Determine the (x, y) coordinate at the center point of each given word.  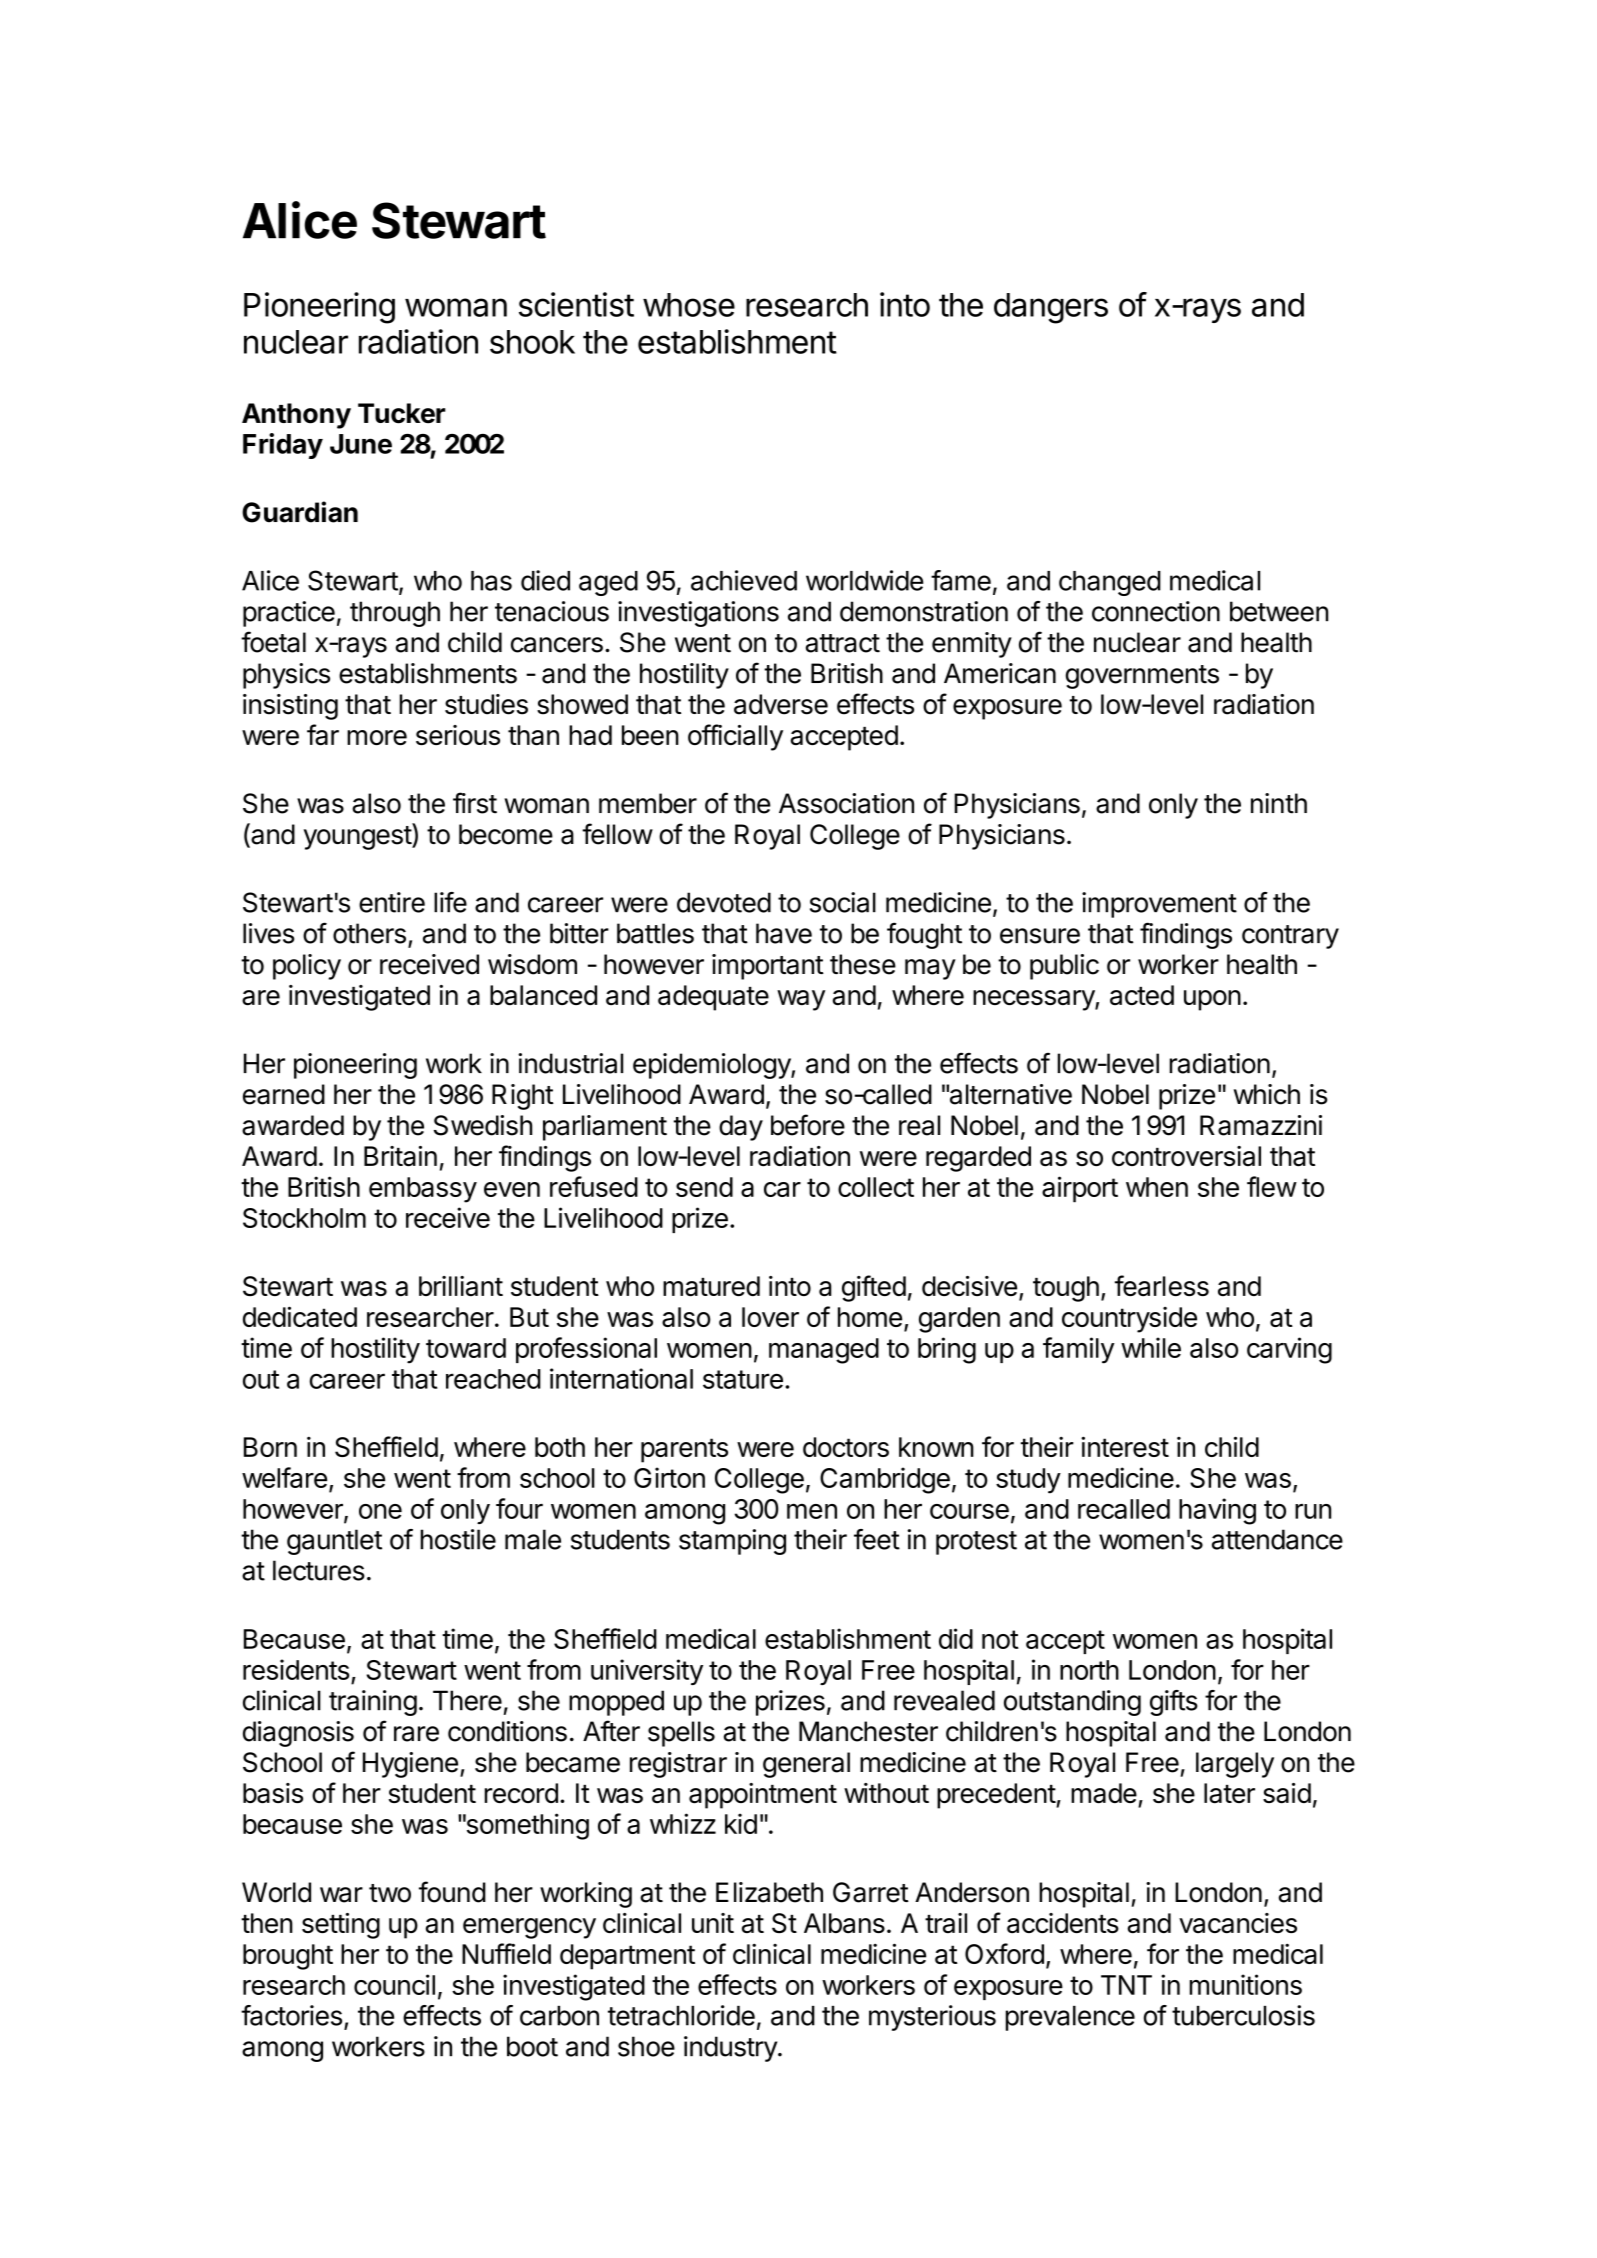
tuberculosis (1243, 2015)
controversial (1186, 1156)
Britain (400, 1156)
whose (689, 305)
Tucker (402, 413)
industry (731, 2049)
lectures (319, 1570)
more (377, 737)
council (394, 1984)
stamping (732, 1542)
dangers (1051, 308)
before (808, 1125)
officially (735, 737)
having (1217, 1511)
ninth (1279, 803)
